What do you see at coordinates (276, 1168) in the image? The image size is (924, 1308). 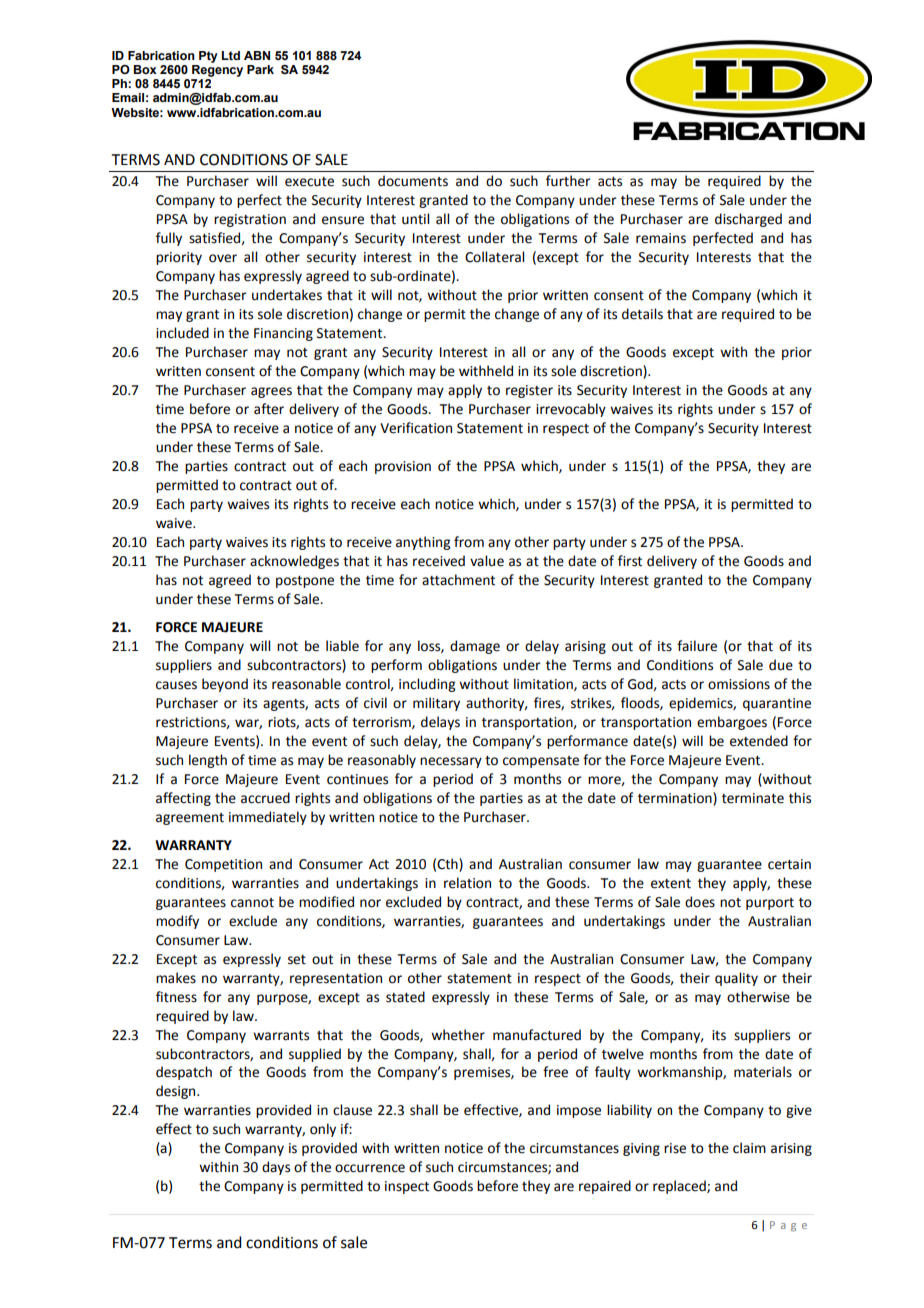 I see `days` at bounding box center [276, 1168].
